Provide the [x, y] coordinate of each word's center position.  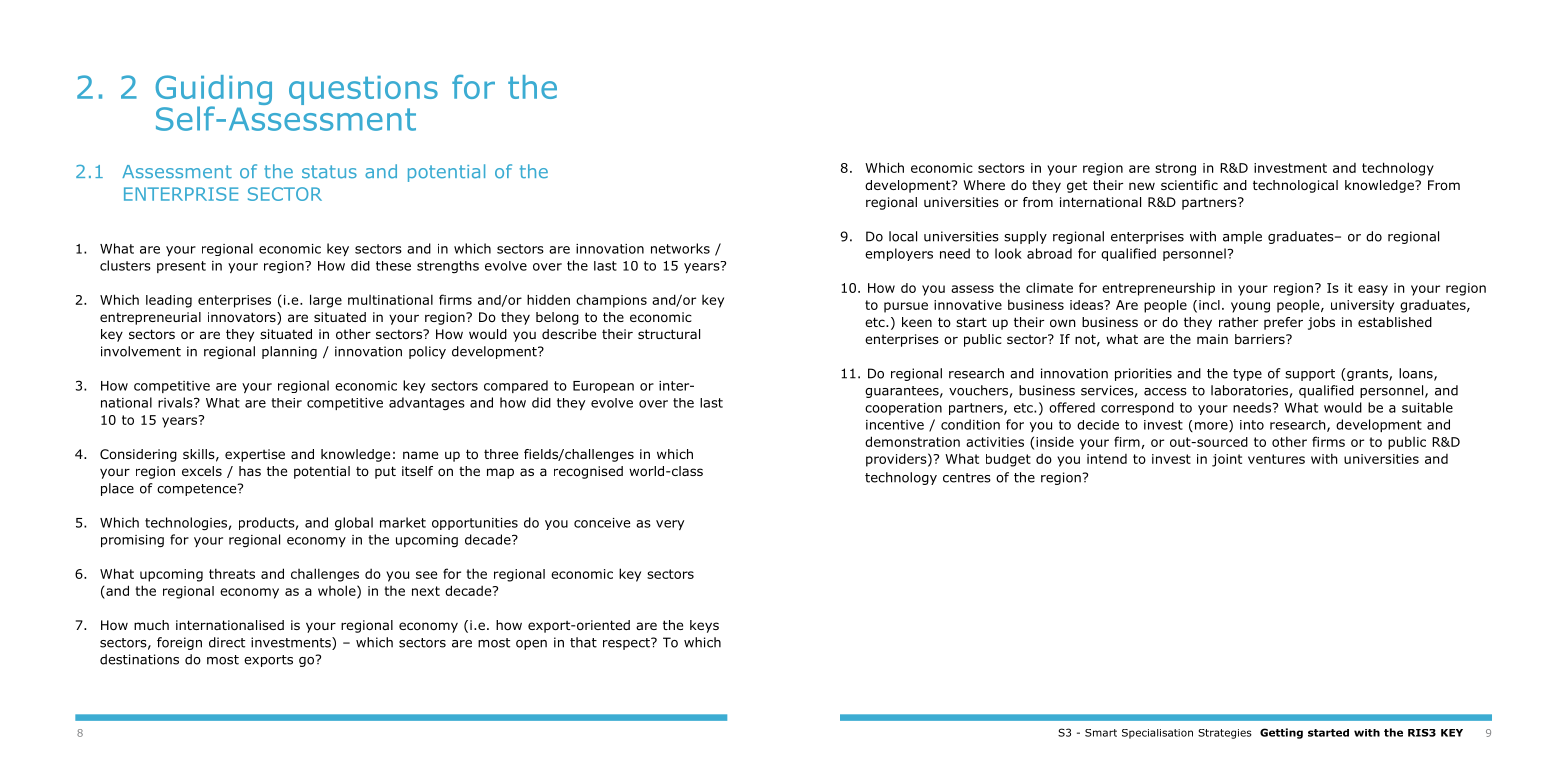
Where [984, 185]
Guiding [214, 91]
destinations [139, 659]
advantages [427, 403]
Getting [1281, 733]
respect [627, 644]
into [1252, 425]
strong [1175, 169]
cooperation [903, 409]
